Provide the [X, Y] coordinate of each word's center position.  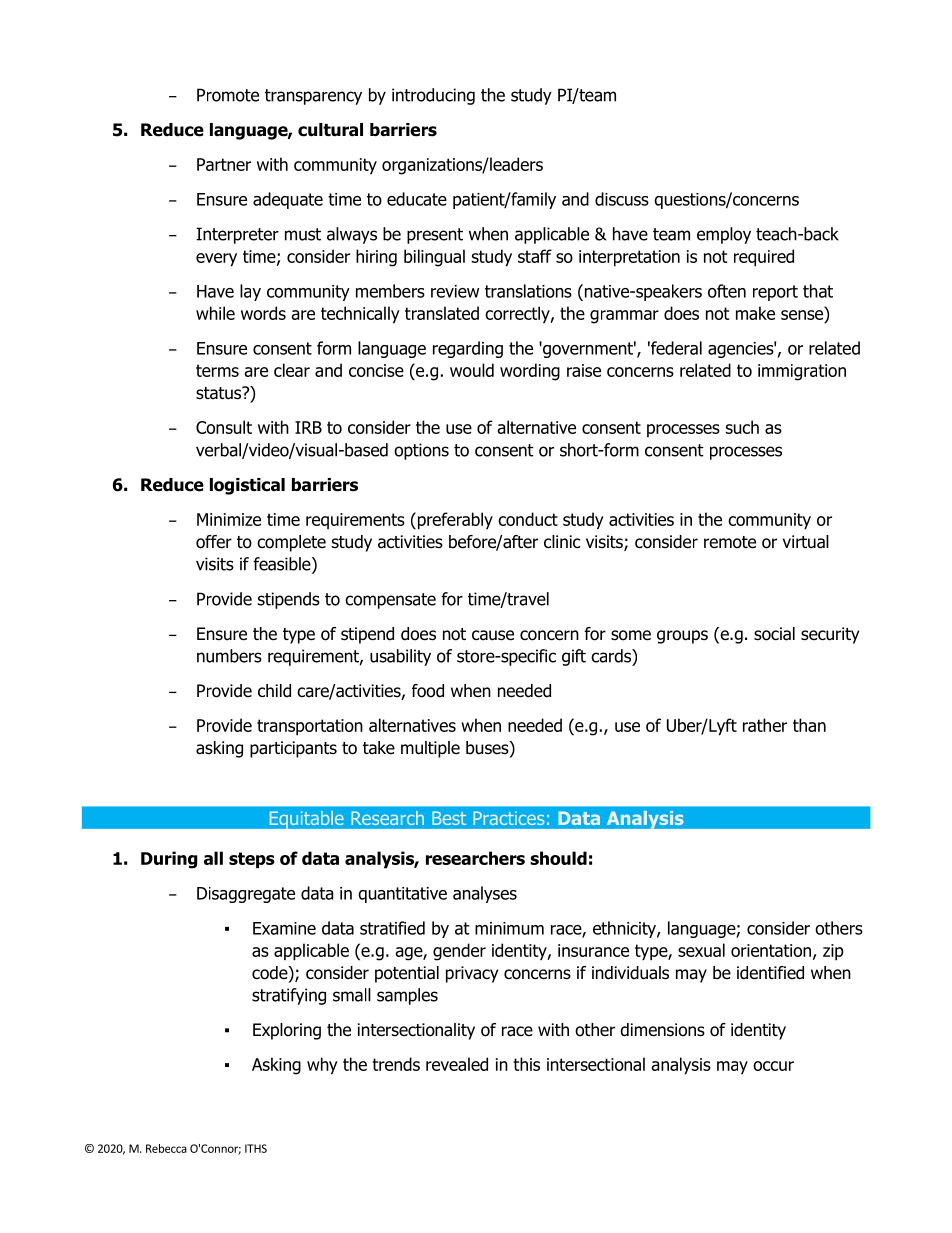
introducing [433, 96]
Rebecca [166, 1148]
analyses [485, 894]
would [472, 370]
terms [217, 370]
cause [493, 635]
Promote [228, 95]
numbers [229, 656]
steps [252, 860]
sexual [701, 950]
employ [724, 235]
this [526, 1064]
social [774, 634]
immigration [802, 372]
